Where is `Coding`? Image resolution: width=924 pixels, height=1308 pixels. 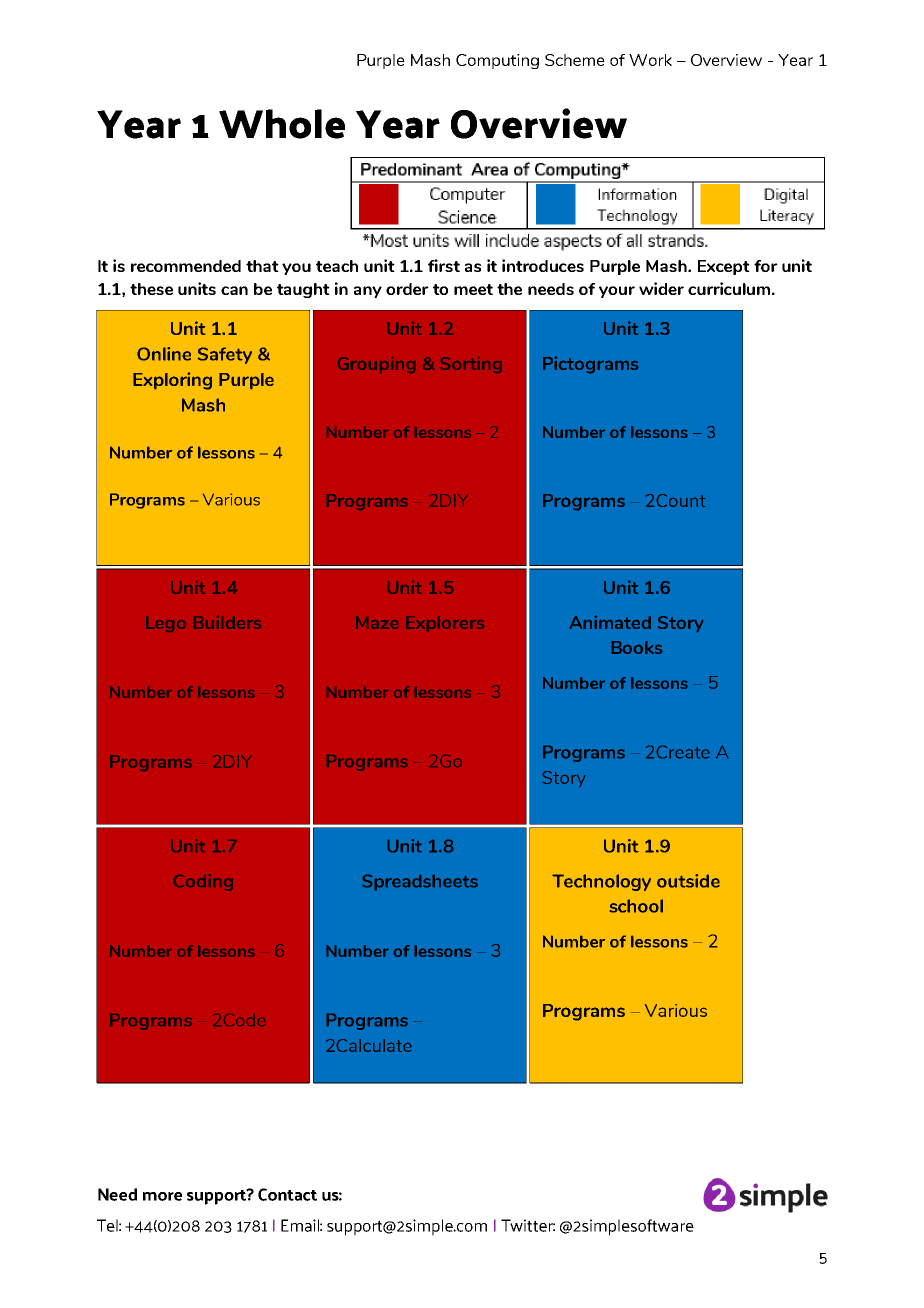
Coding is located at coordinates (203, 882).
